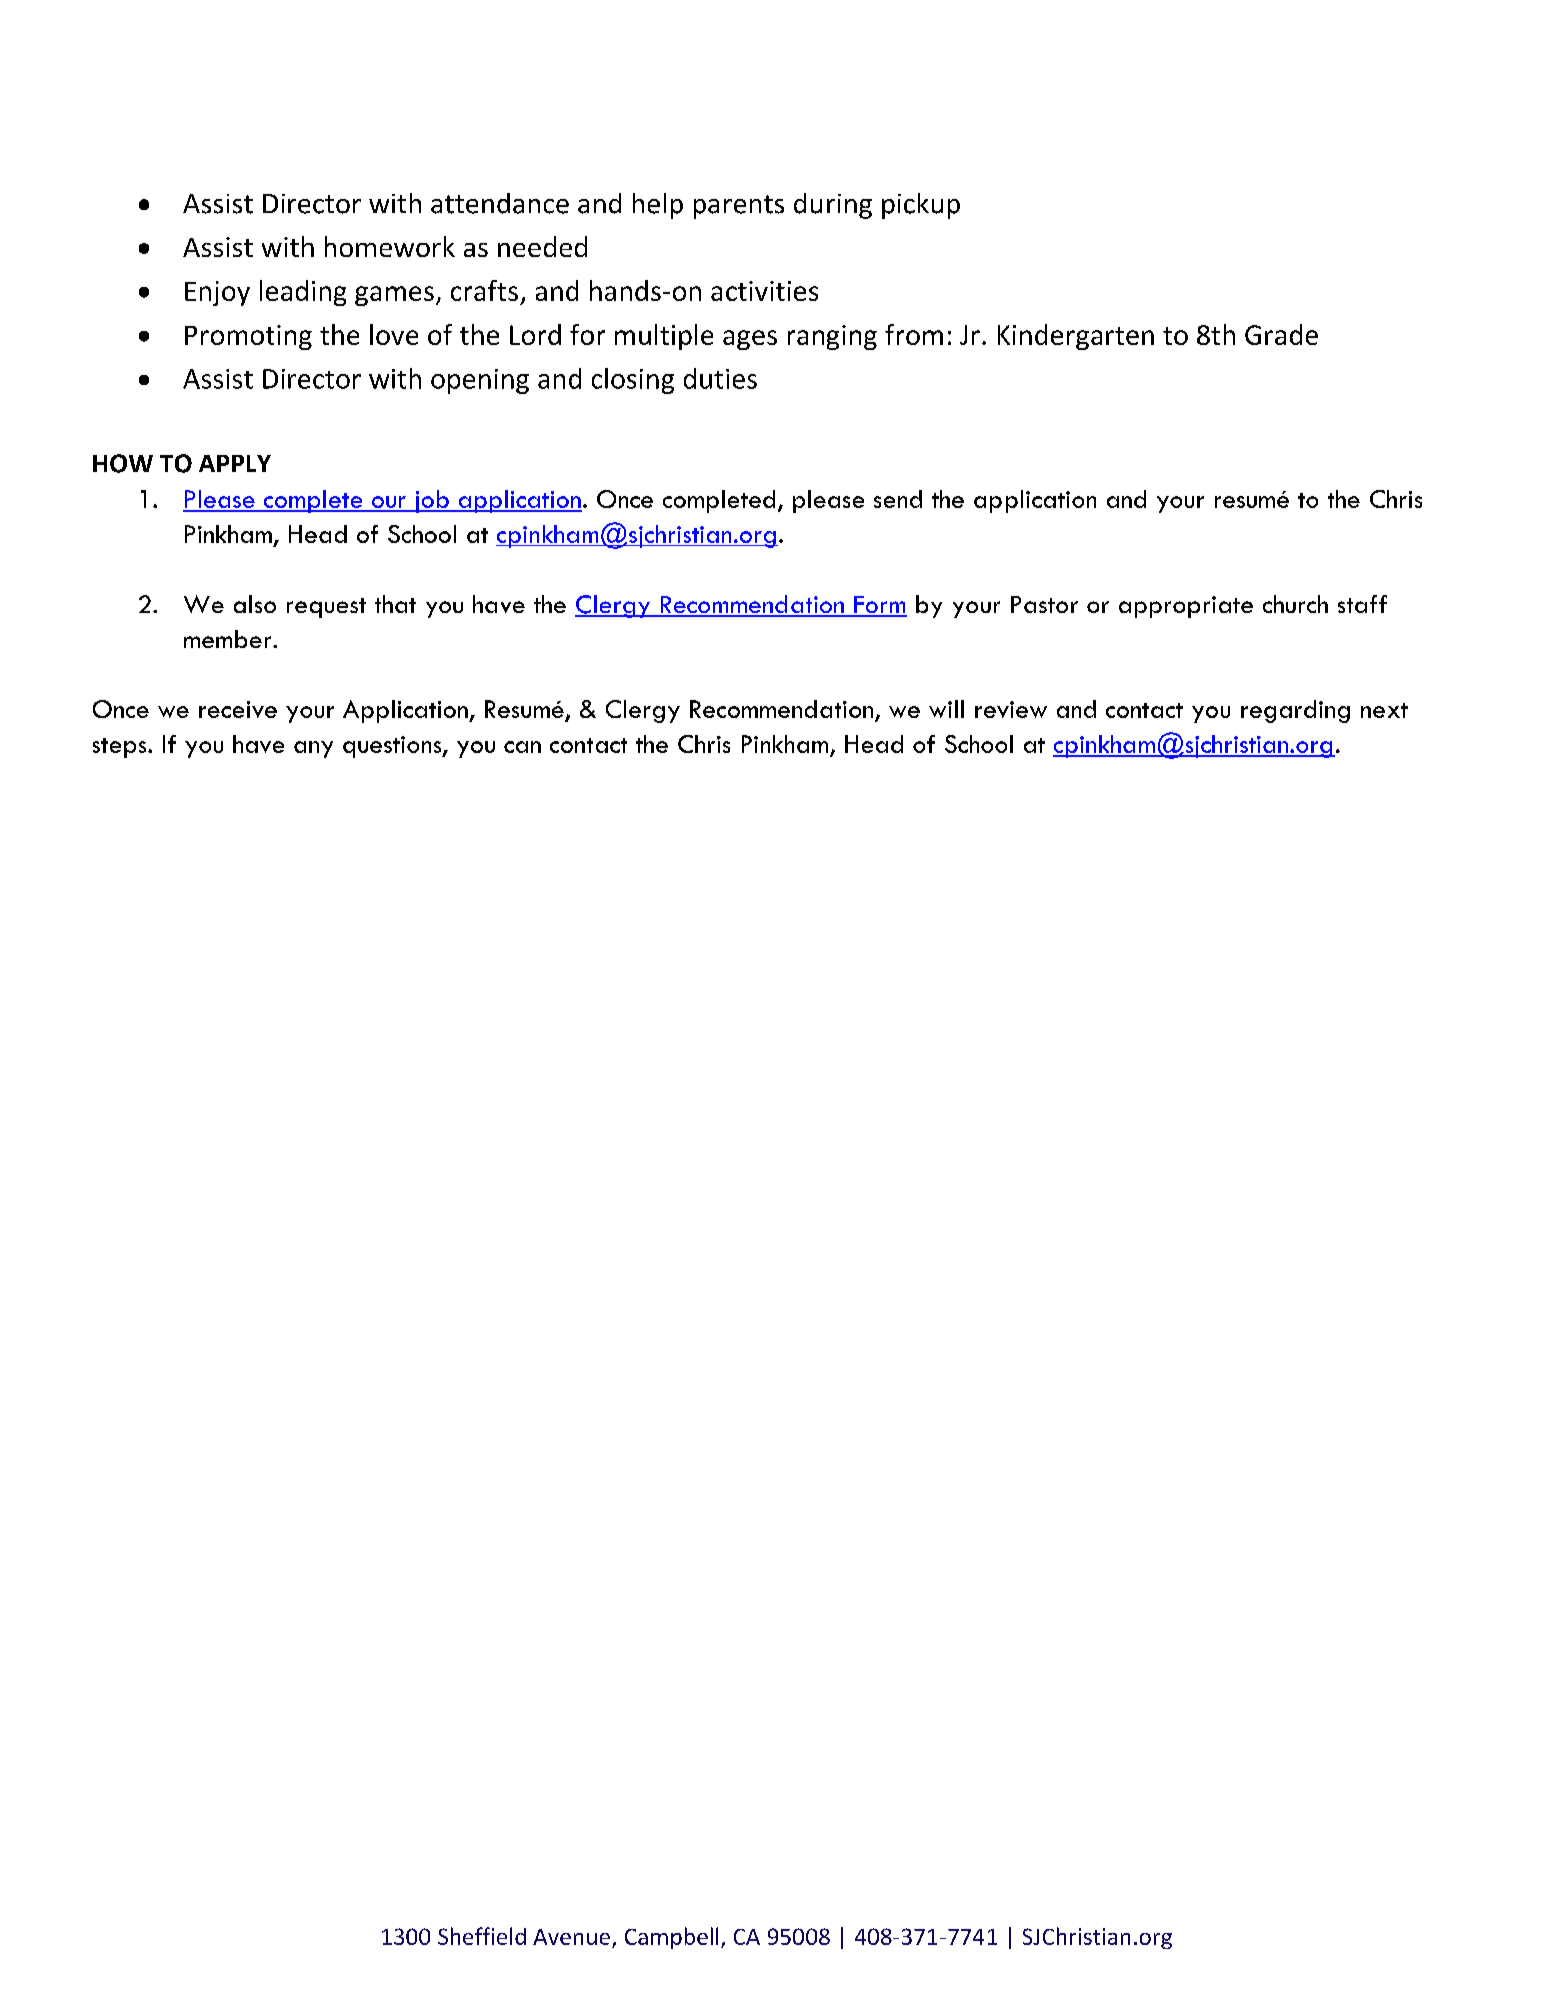  Describe the element at coordinates (313, 749) in the screenshot. I see `any` at that location.
